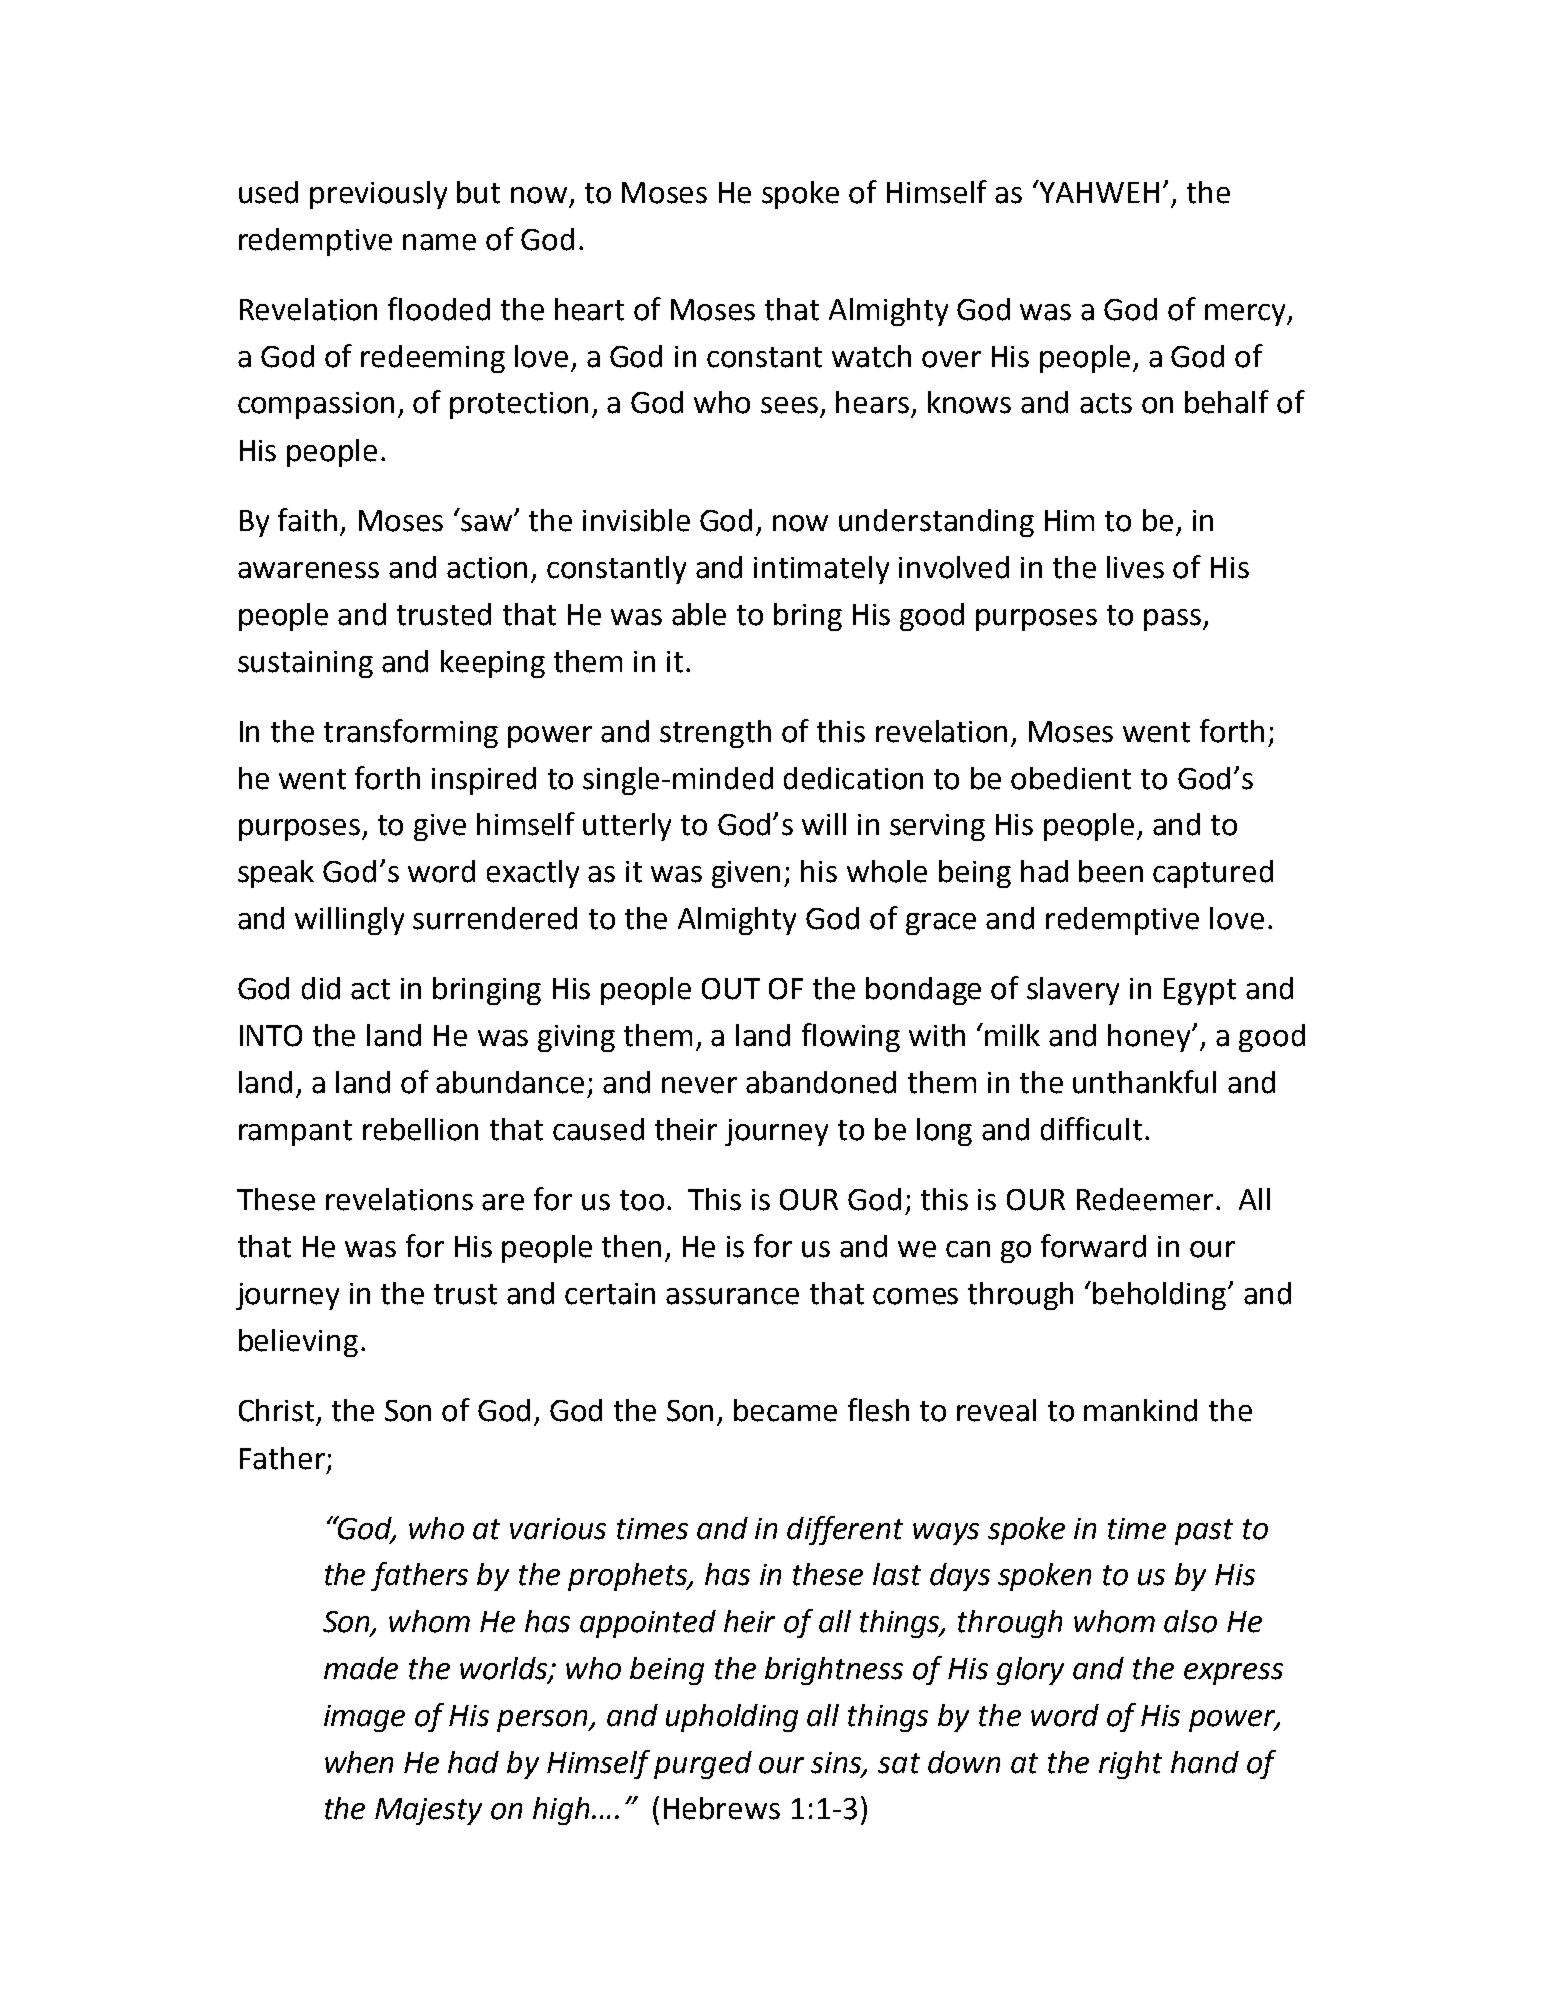 The height and width of the image is (2005, 1549). Describe the element at coordinates (305, 664) in the image. I see `sustaining` at that location.
